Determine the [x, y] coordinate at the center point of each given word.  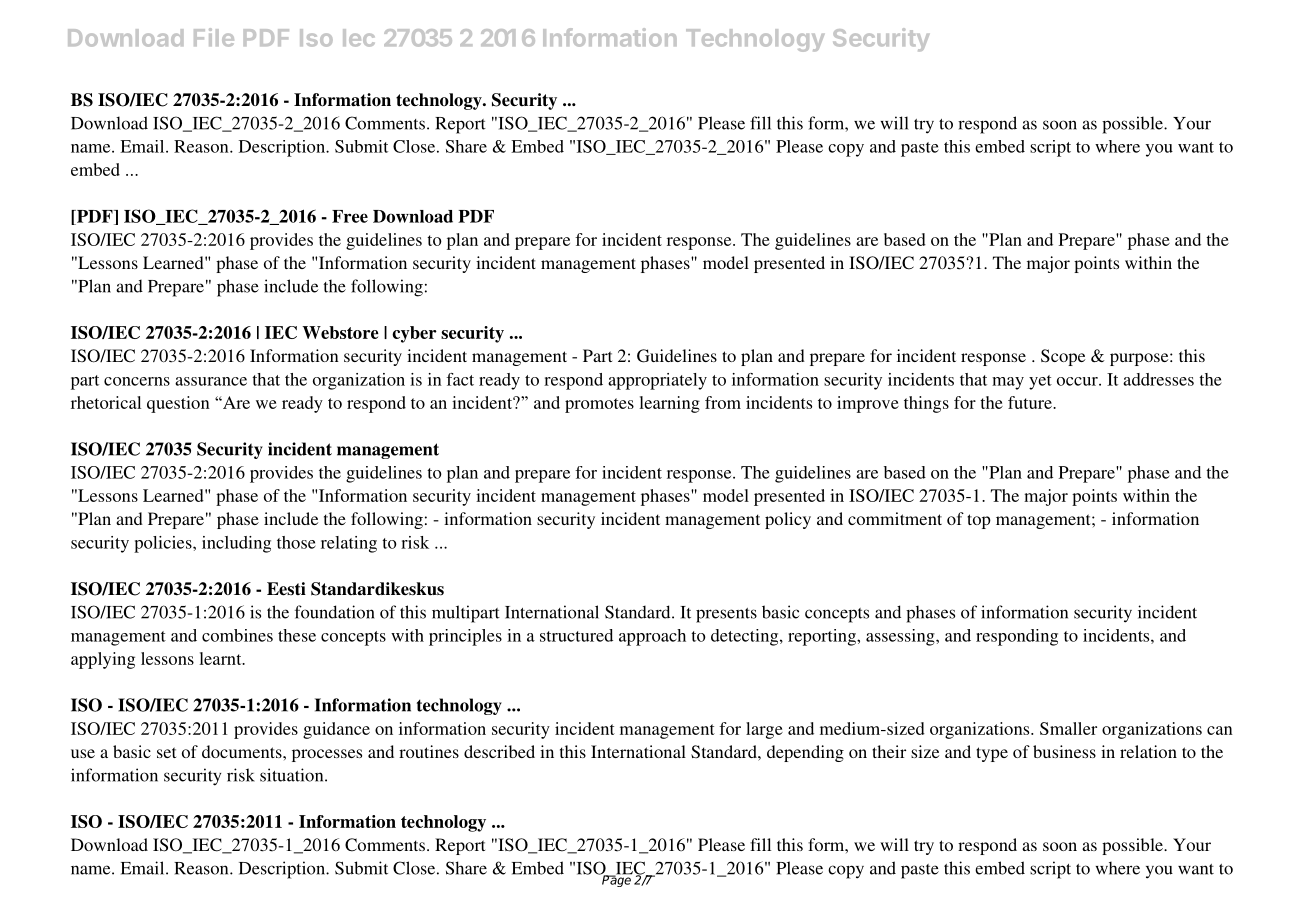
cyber [414, 334]
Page [616, 880]
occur [1078, 381]
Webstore [340, 332]
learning [669, 404]
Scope [1063, 357]
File [214, 37]
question [178, 404]
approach [652, 637]
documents [243, 751]
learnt [221, 658]
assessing [901, 637]
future [1031, 402]
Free [350, 216]
